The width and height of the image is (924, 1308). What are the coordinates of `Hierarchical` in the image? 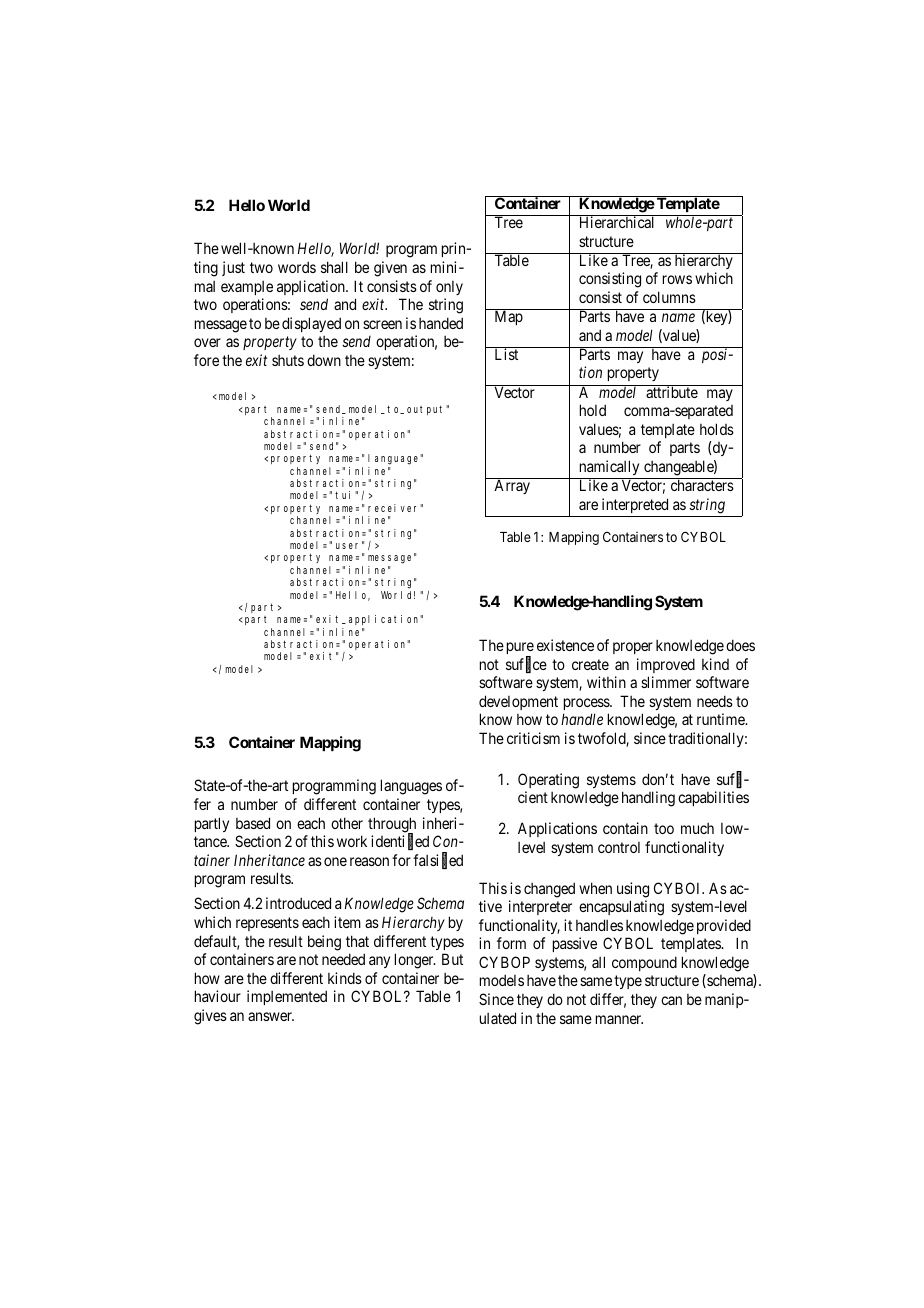 It's located at (617, 221).
